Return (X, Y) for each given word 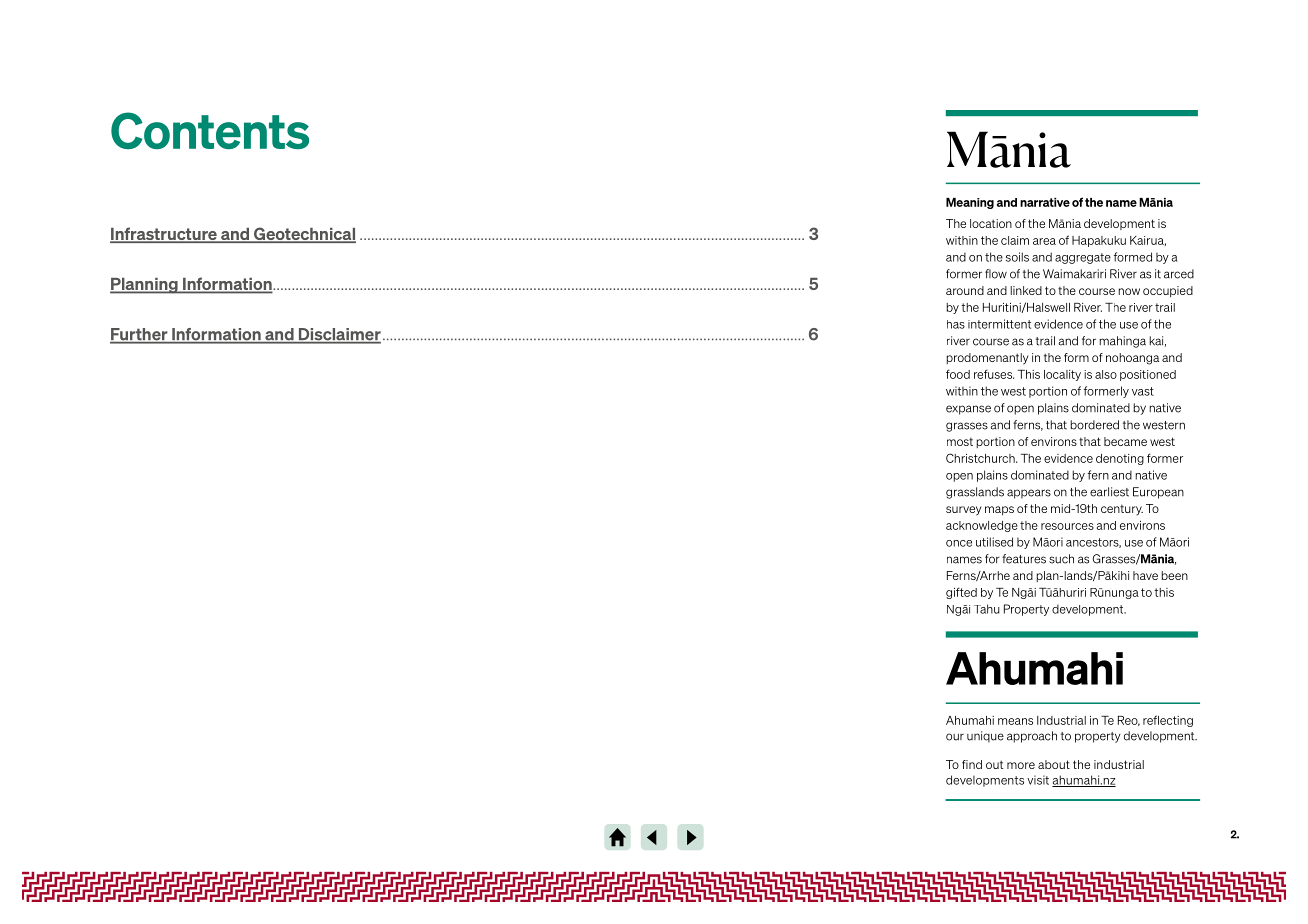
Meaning (970, 203)
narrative (1045, 202)
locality (1062, 375)
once (959, 543)
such (1061, 559)
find (972, 764)
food (958, 374)
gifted (961, 593)
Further (140, 335)
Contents (210, 130)
